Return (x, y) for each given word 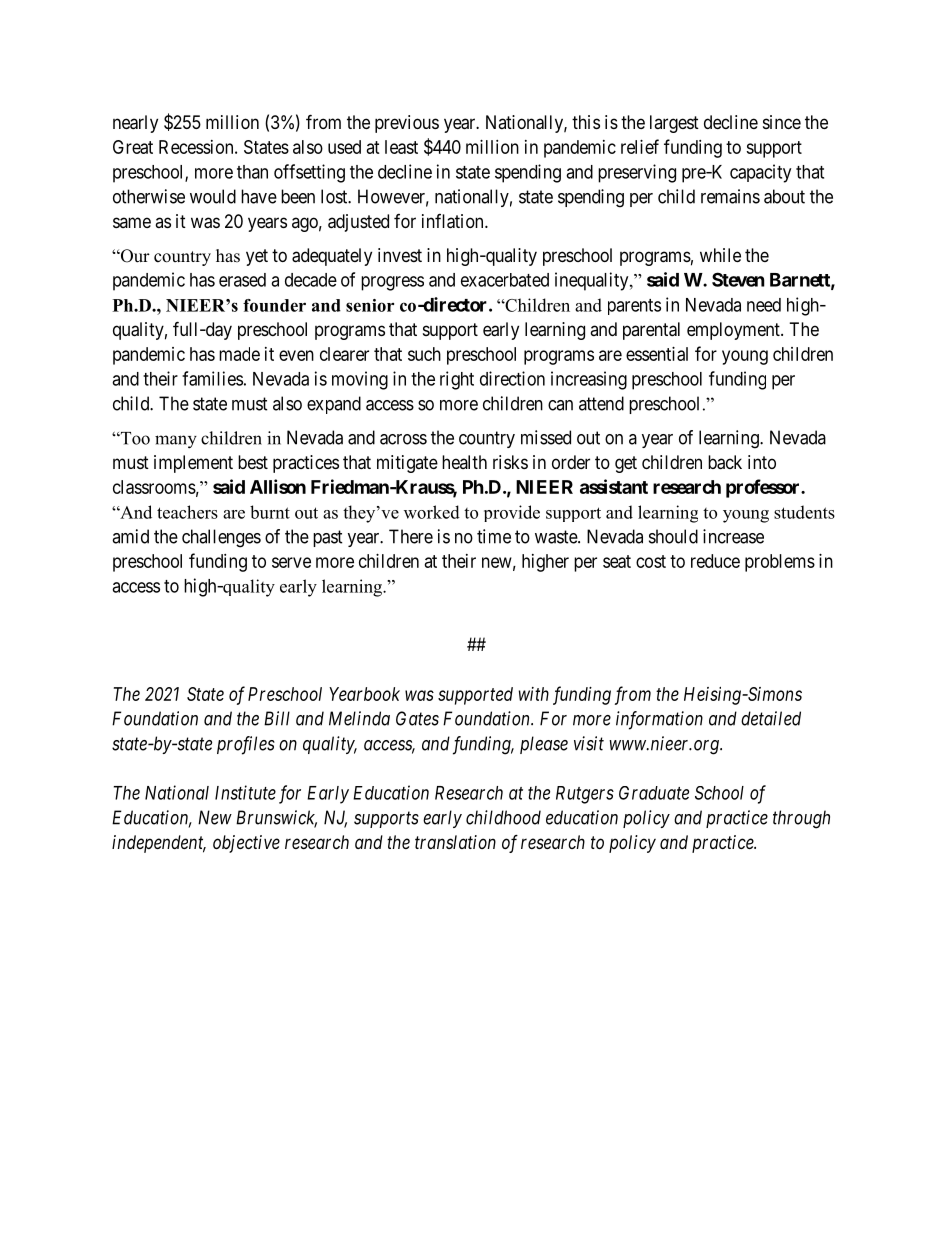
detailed (771, 718)
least (401, 147)
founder (274, 305)
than (252, 172)
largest (674, 124)
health (464, 462)
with (534, 694)
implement (193, 464)
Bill (277, 718)
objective (246, 844)
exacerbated (505, 280)
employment (734, 331)
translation (455, 842)
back (725, 462)
